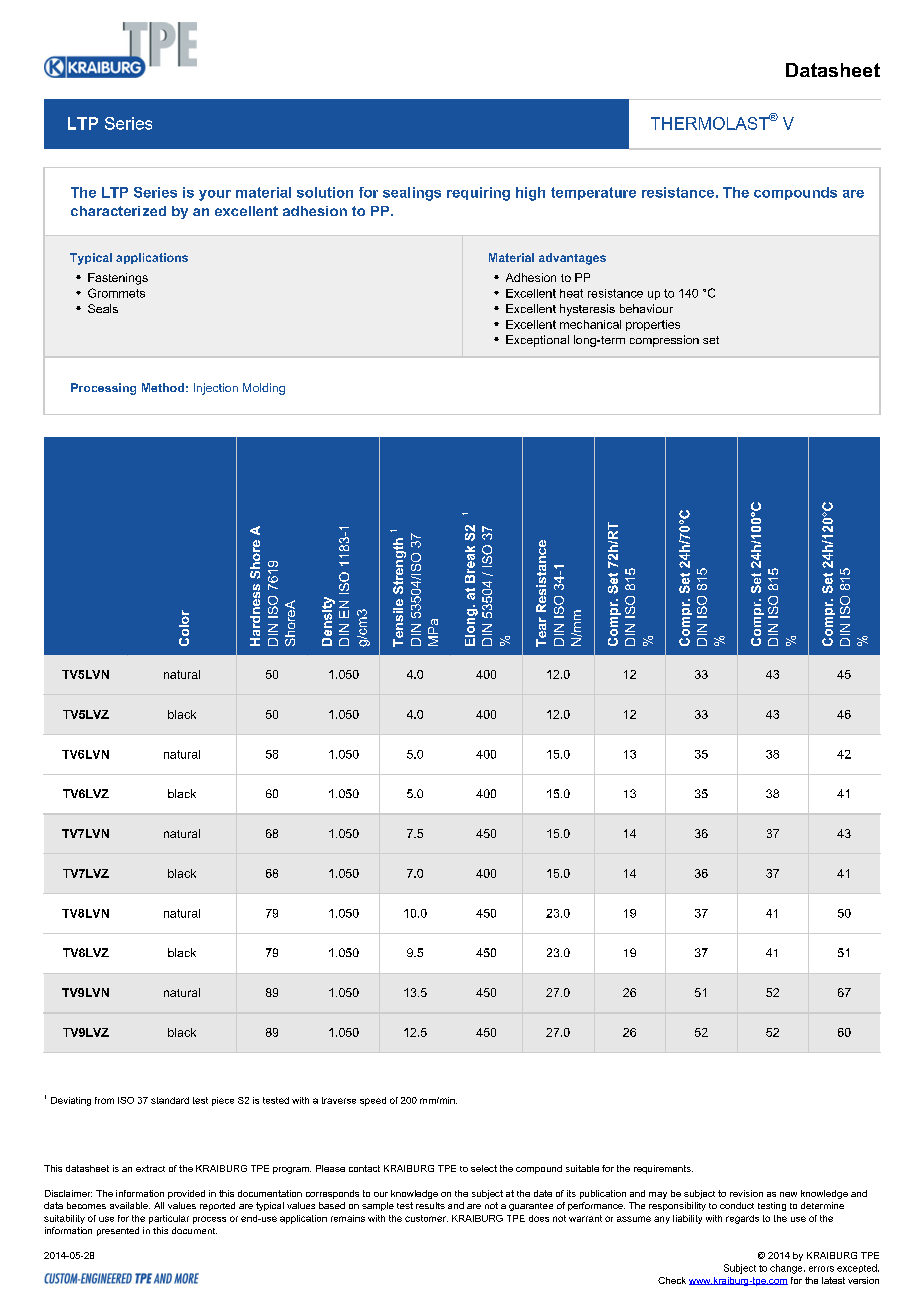  What do you see at coordinates (646, 308) in the document?
I see `behaviour` at bounding box center [646, 308].
